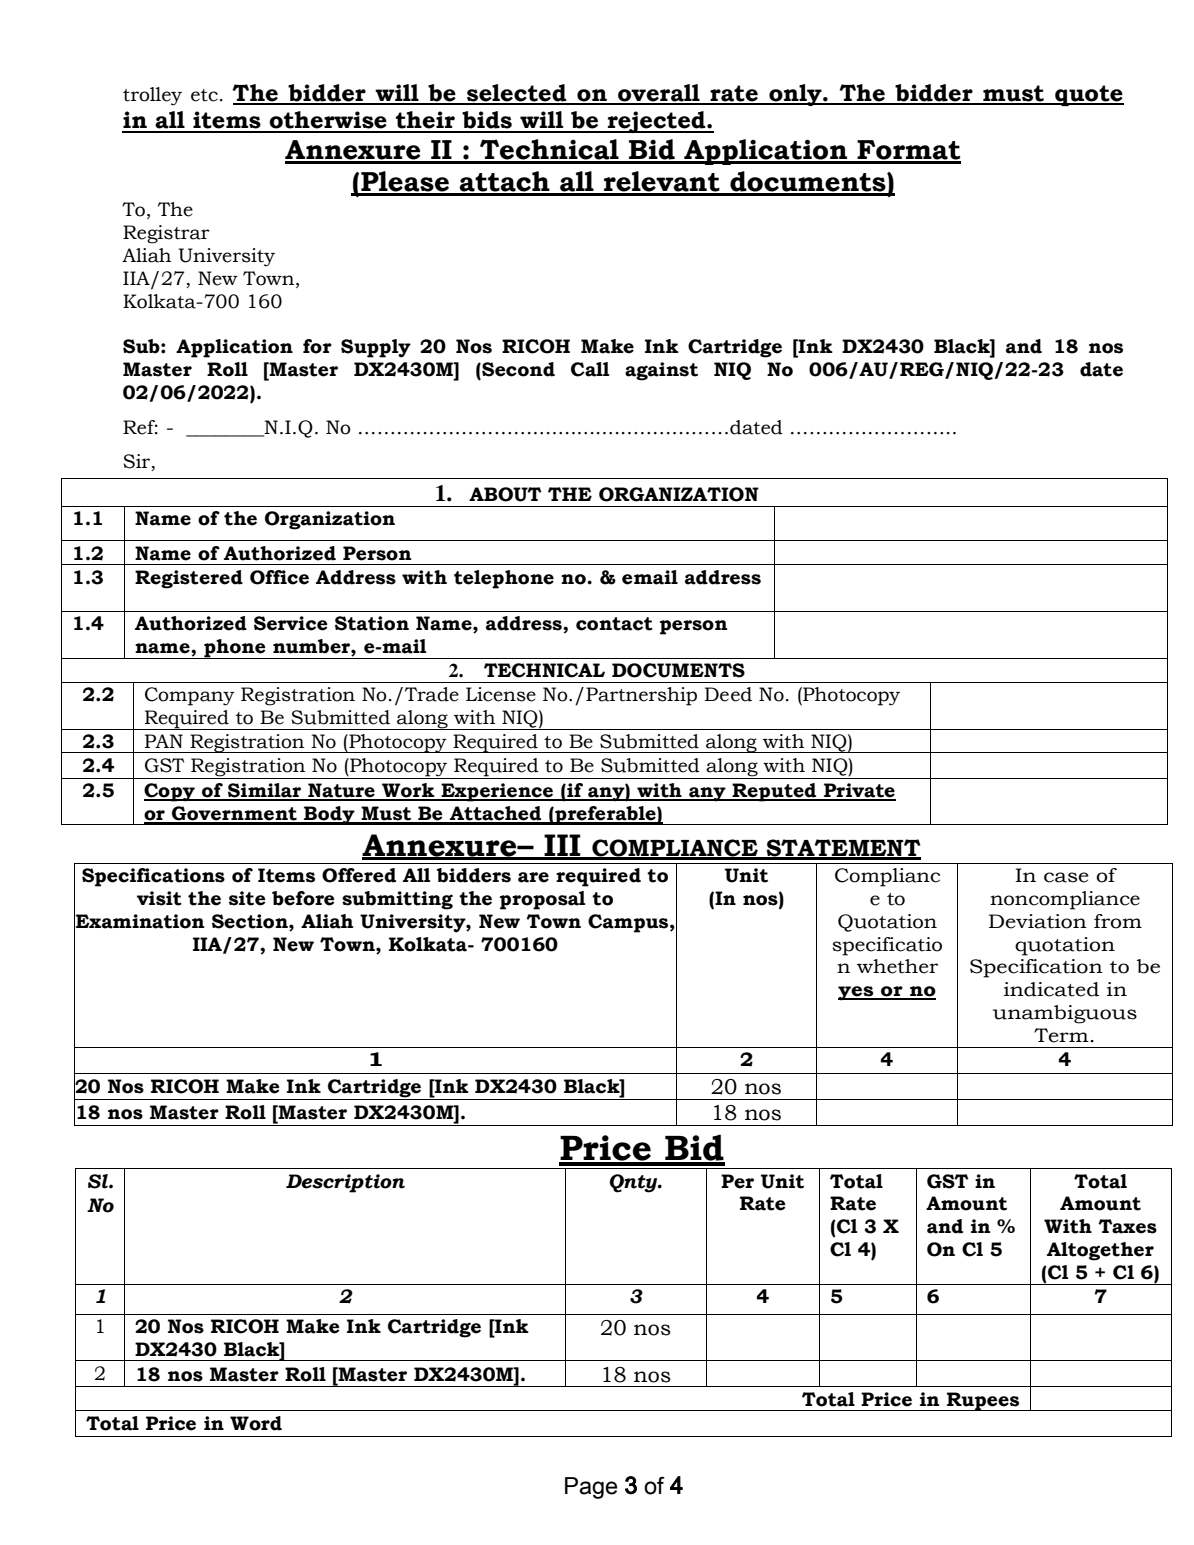  I want to click on Description, so click(345, 1183).
